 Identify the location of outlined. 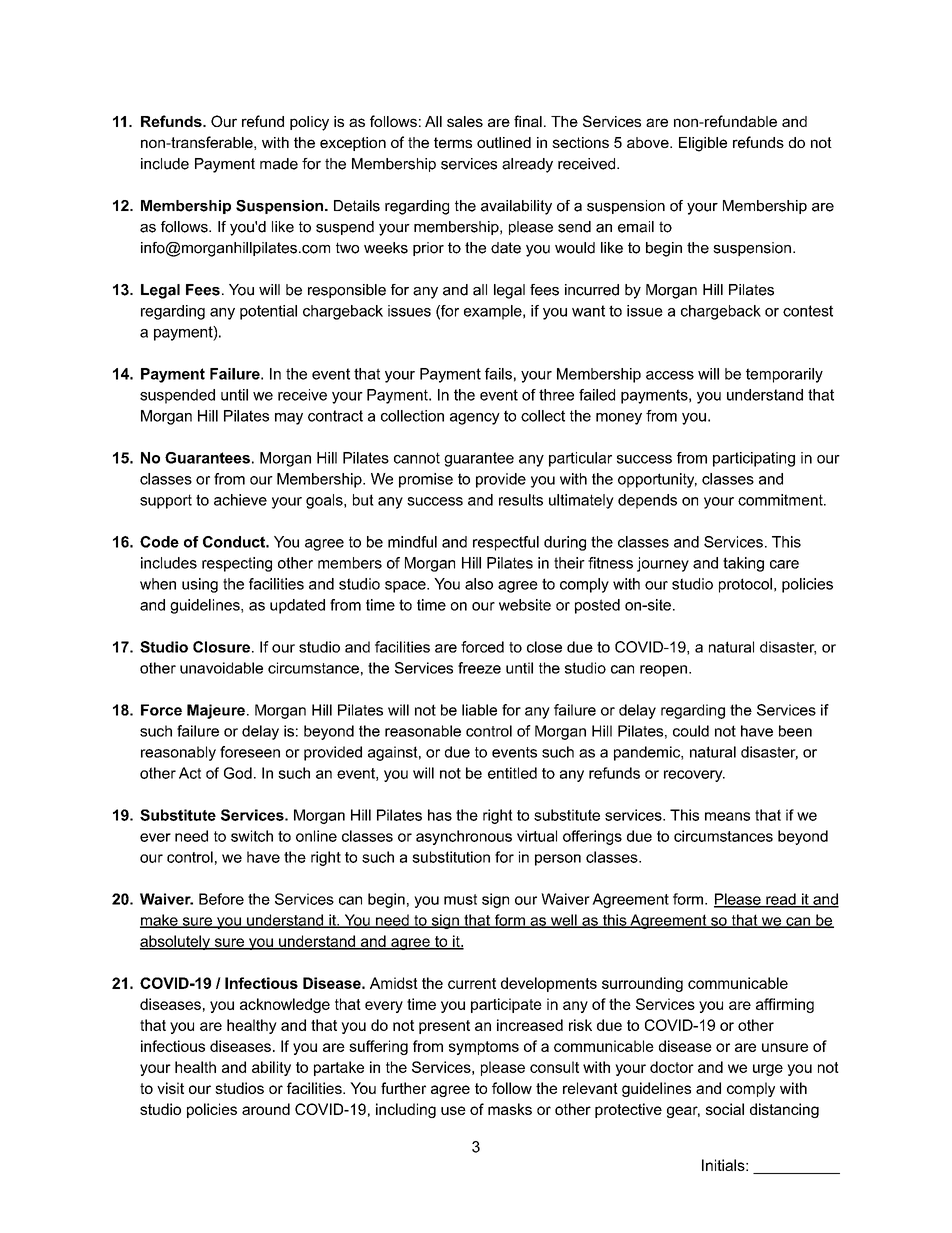
(504, 142).
